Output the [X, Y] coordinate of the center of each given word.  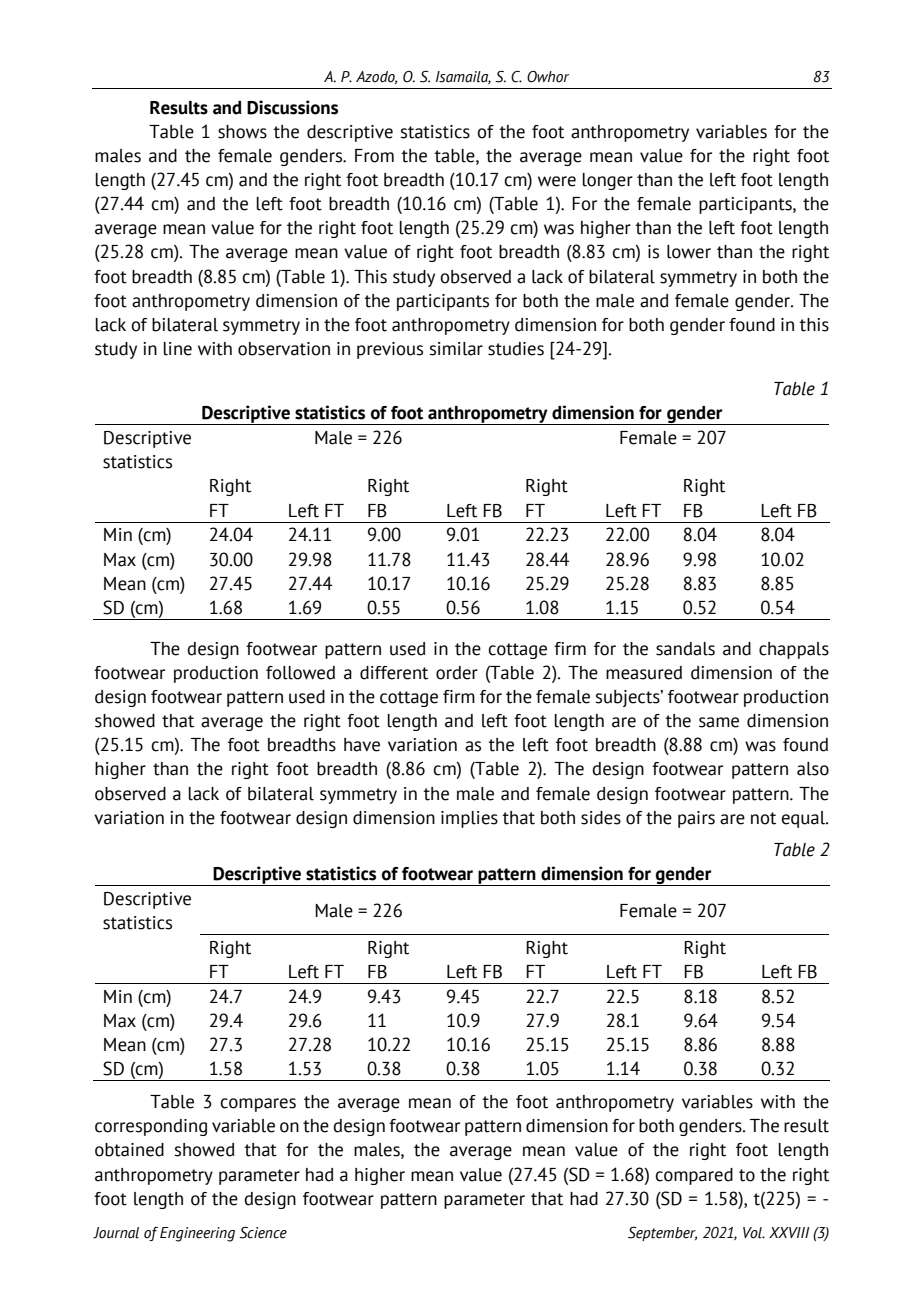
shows [242, 132]
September [662, 1234]
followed [300, 673]
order [457, 673]
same [719, 722]
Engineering [197, 1234]
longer [607, 181]
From [374, 156]
